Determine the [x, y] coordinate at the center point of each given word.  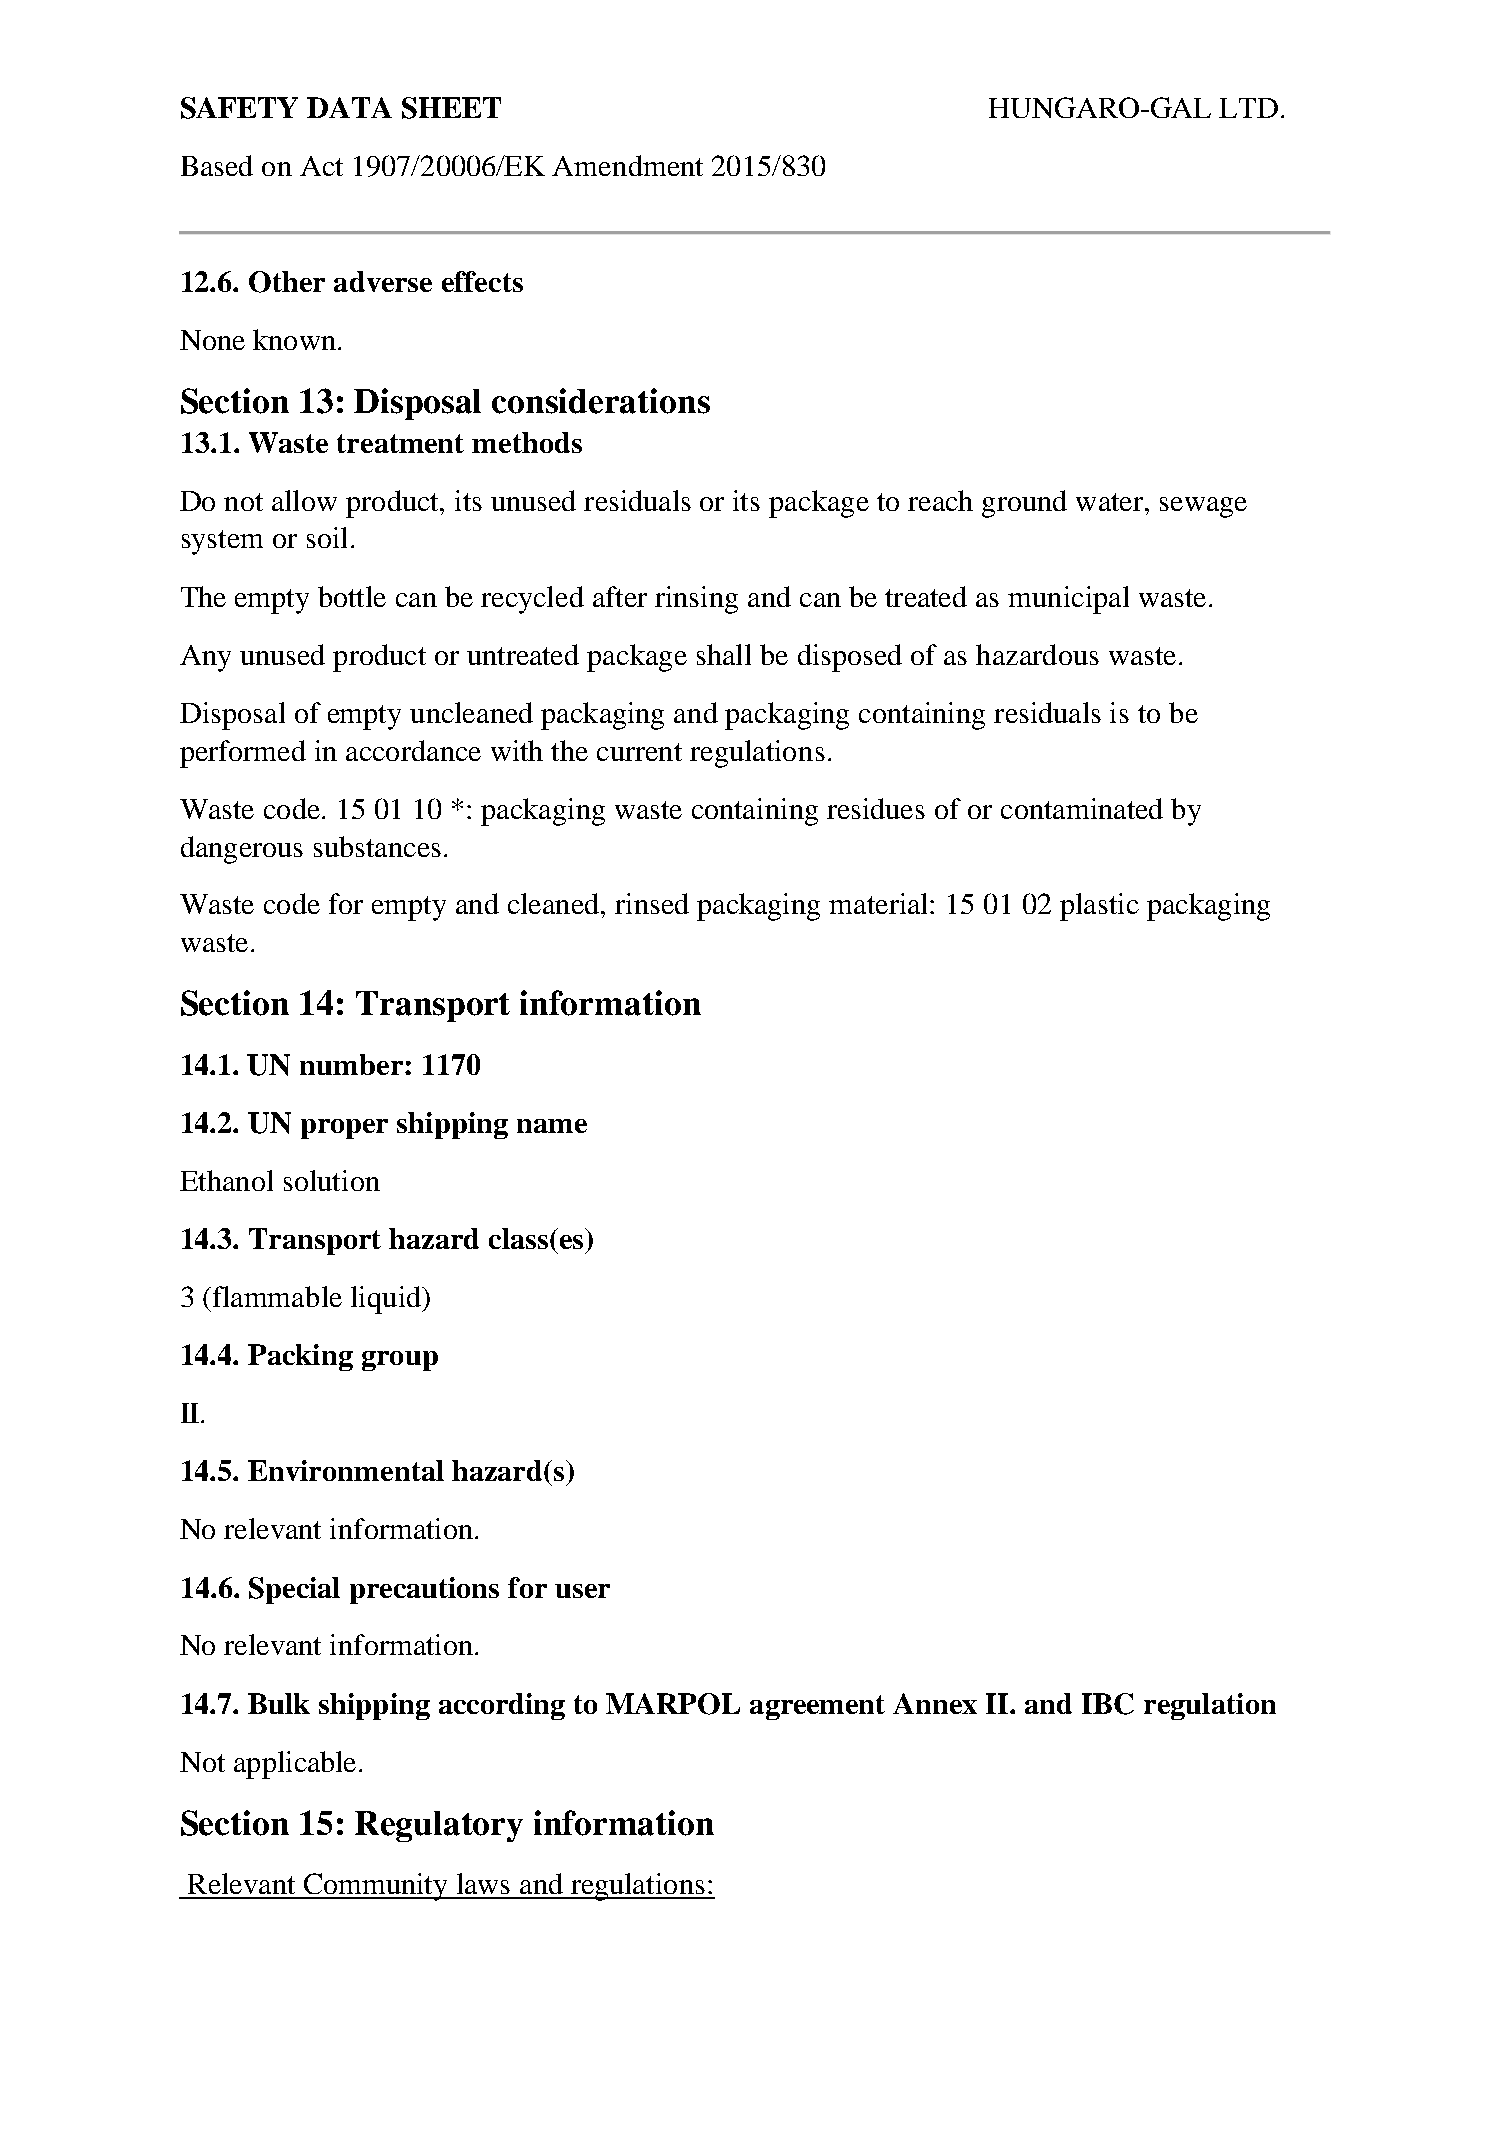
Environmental [346, 1470]
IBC [1108, 1704]
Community [375, 1887]
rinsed [652, 903]
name [552, 1126]
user [582, 1591]
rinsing [696, 600]
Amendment [627, 165]
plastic [1099, 907]
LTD [1248, 108]
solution [332, 1180]
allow [304, 500]
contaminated [1082, 808]
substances [377, 846]
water [1111, 502]
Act [321, 166]
